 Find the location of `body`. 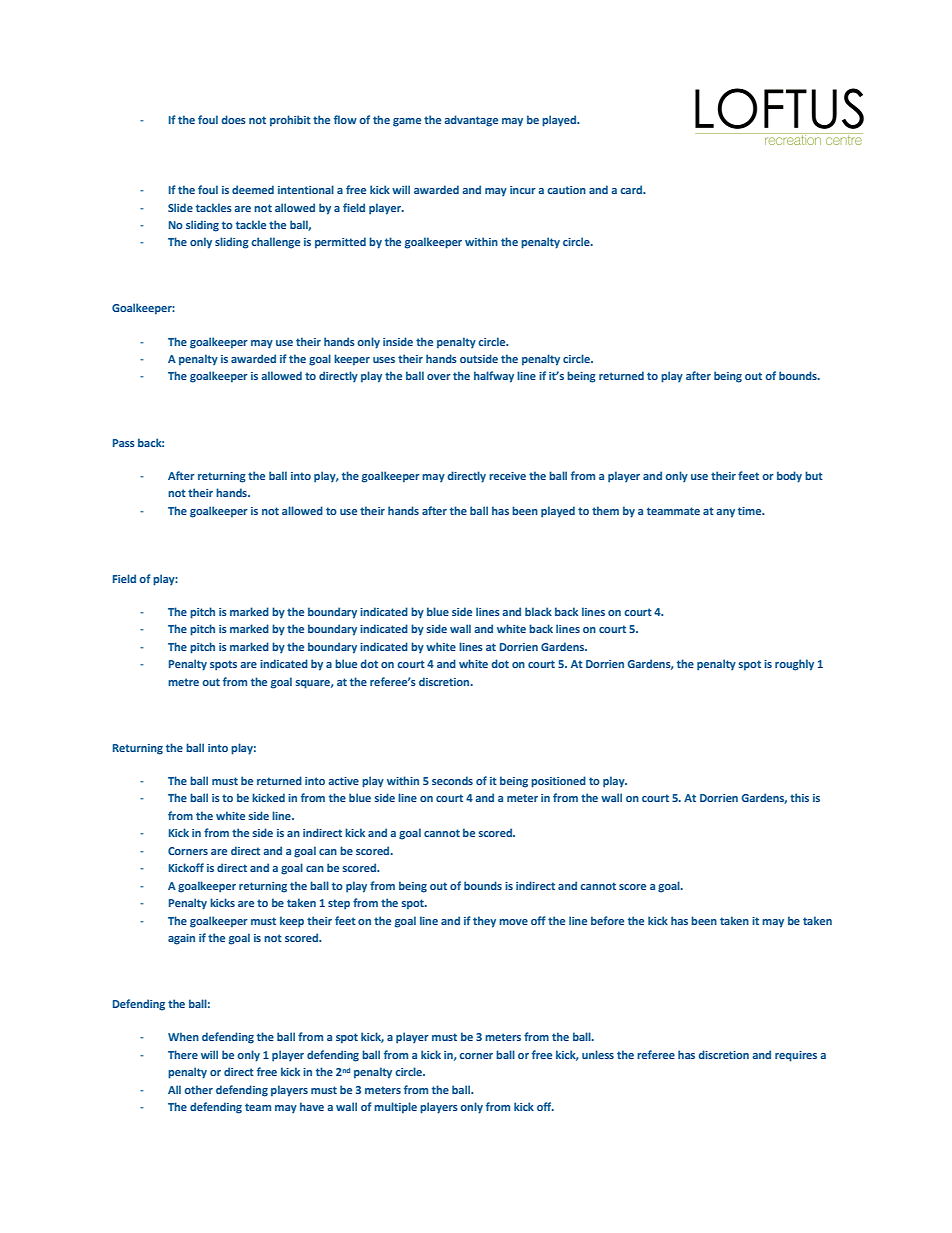

body is located at coordinates (789, 477).
